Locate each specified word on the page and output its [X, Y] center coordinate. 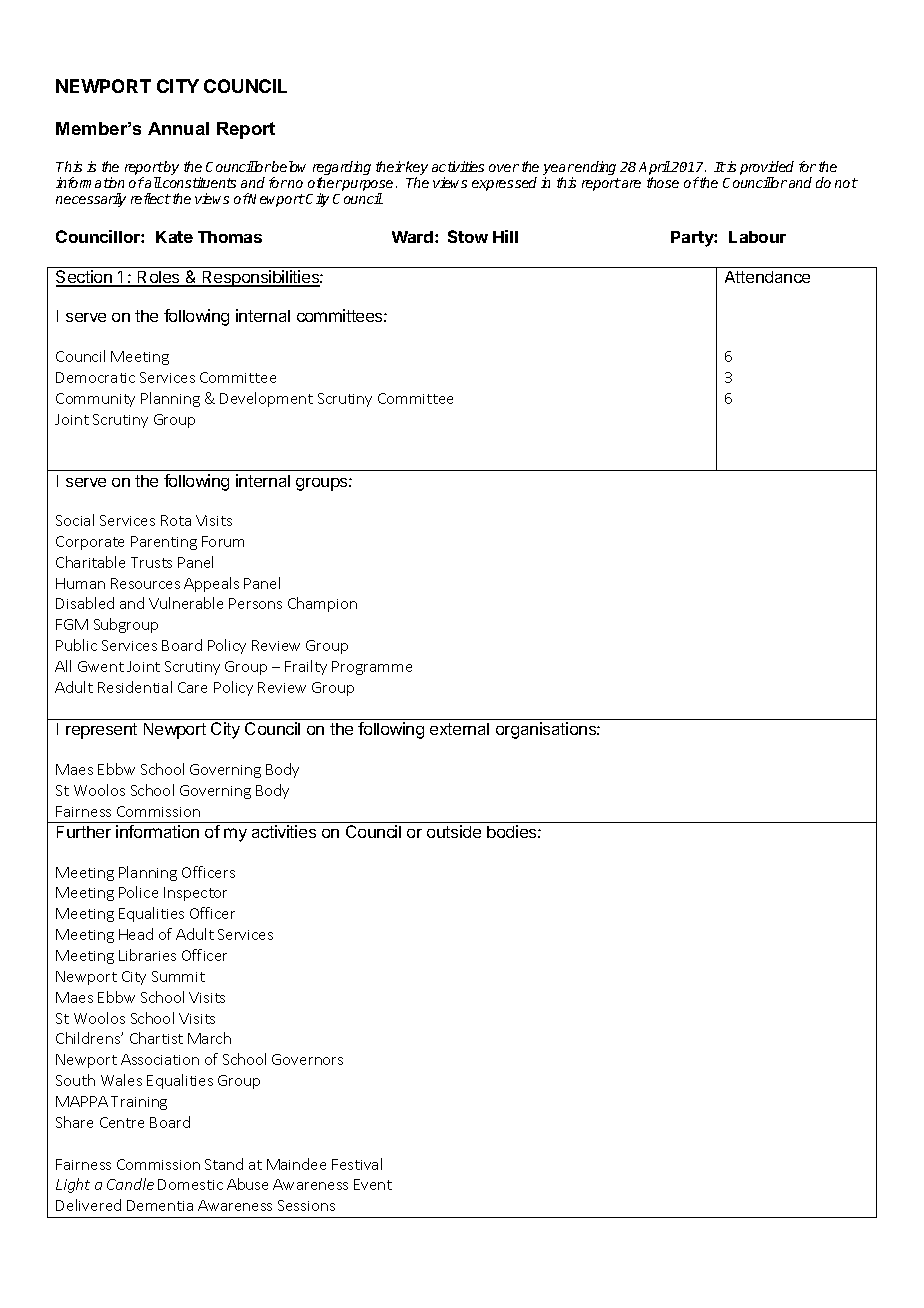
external [459, 729]
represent [101, 731]
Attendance [767, 277]
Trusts [151, 562]
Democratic [95, 377]
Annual [178, 128]
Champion [322, 604]
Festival [357, 1164]
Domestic [190, 1184]
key [417, 169]
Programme [372, 668]
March [209, 1038]
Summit [178, 976]
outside [454, 831]
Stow [468, 236]
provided [767, 169]
